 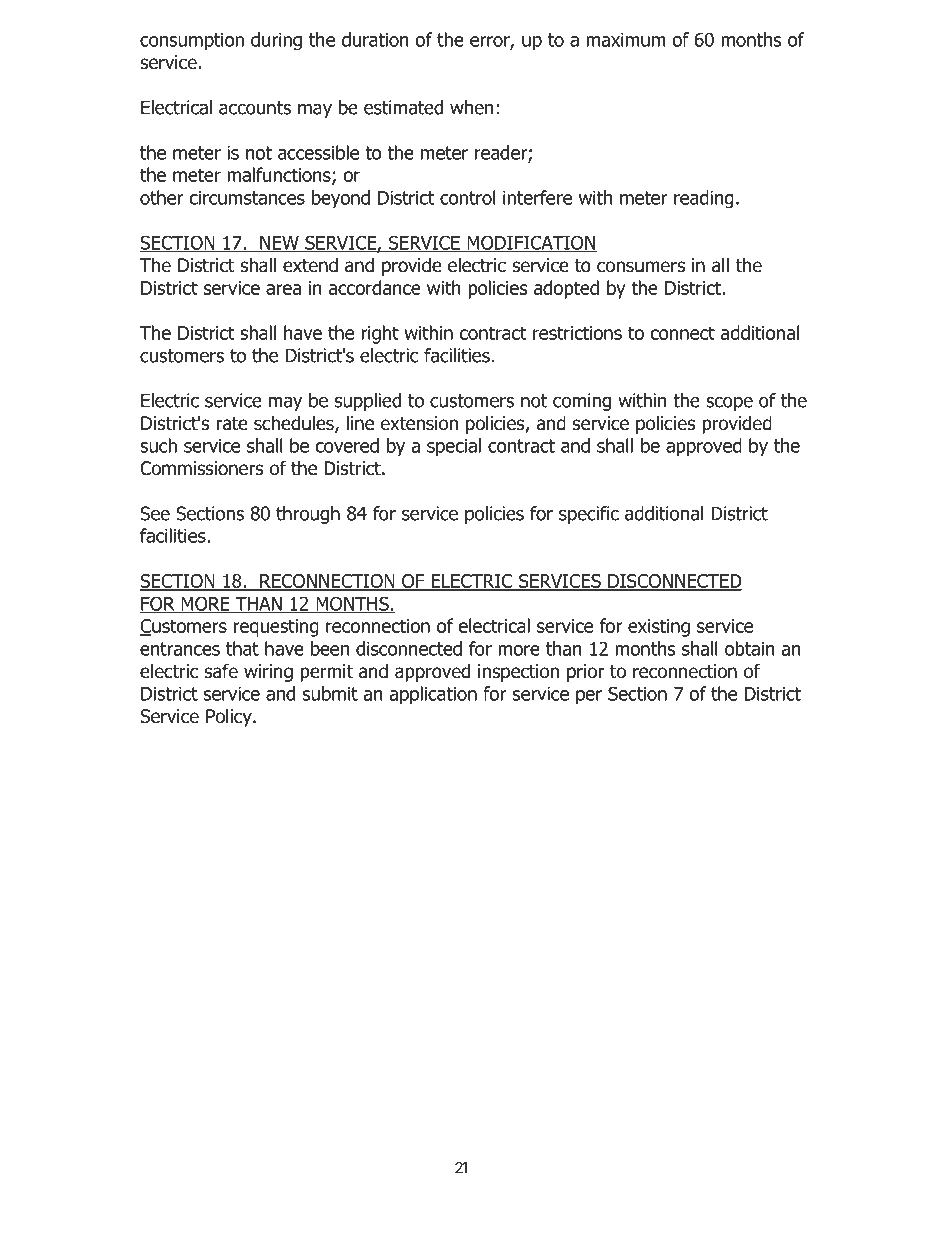 What do you see at coordinates (375, 39) in the image?
I see `duration` at bounding box center [375, 39].
